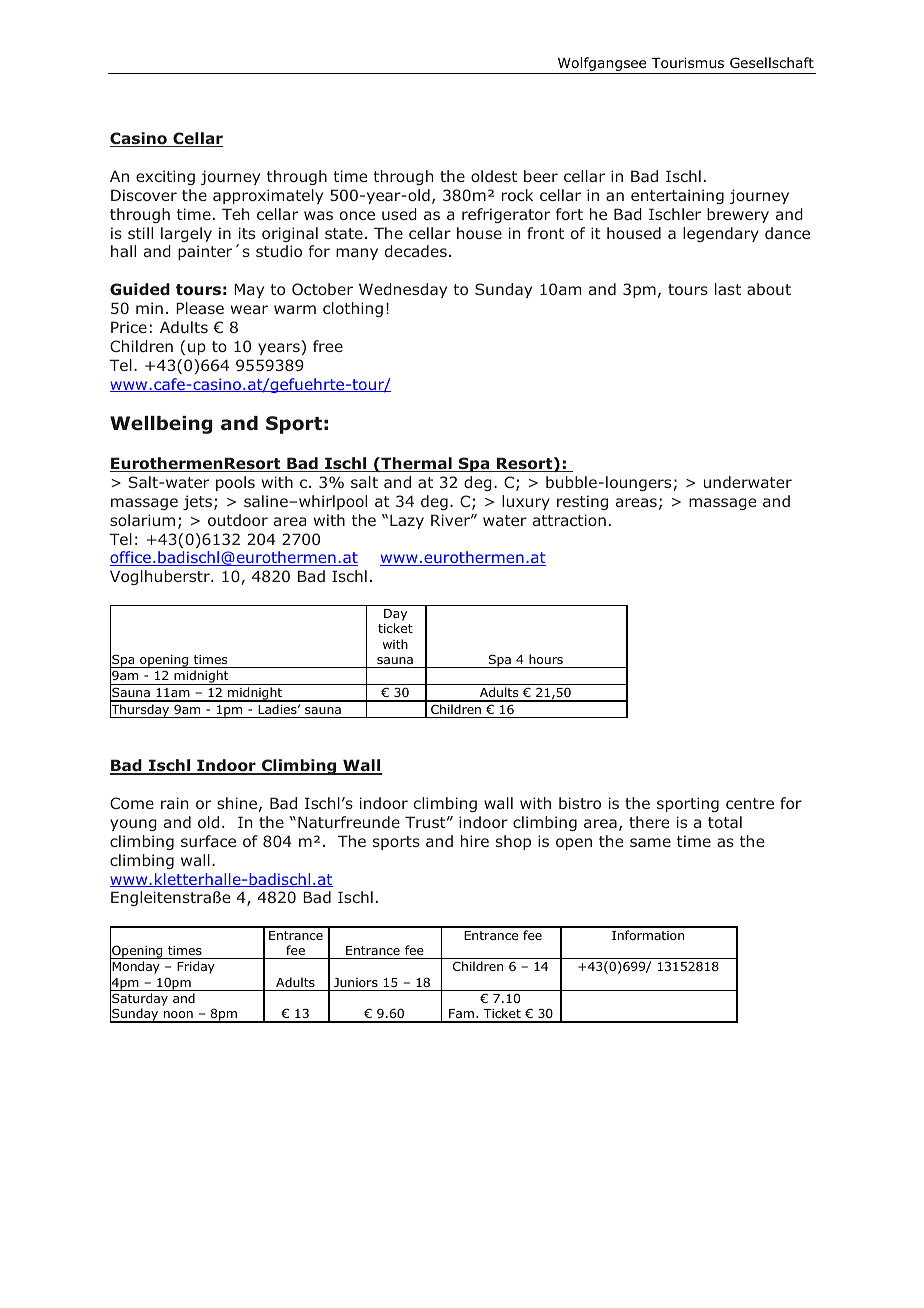 This screenshot has height=1308, width=924. What do you see at coordinates (174, 803) in the screenshot?
I see `rain` at bounding box center [174, 803].
